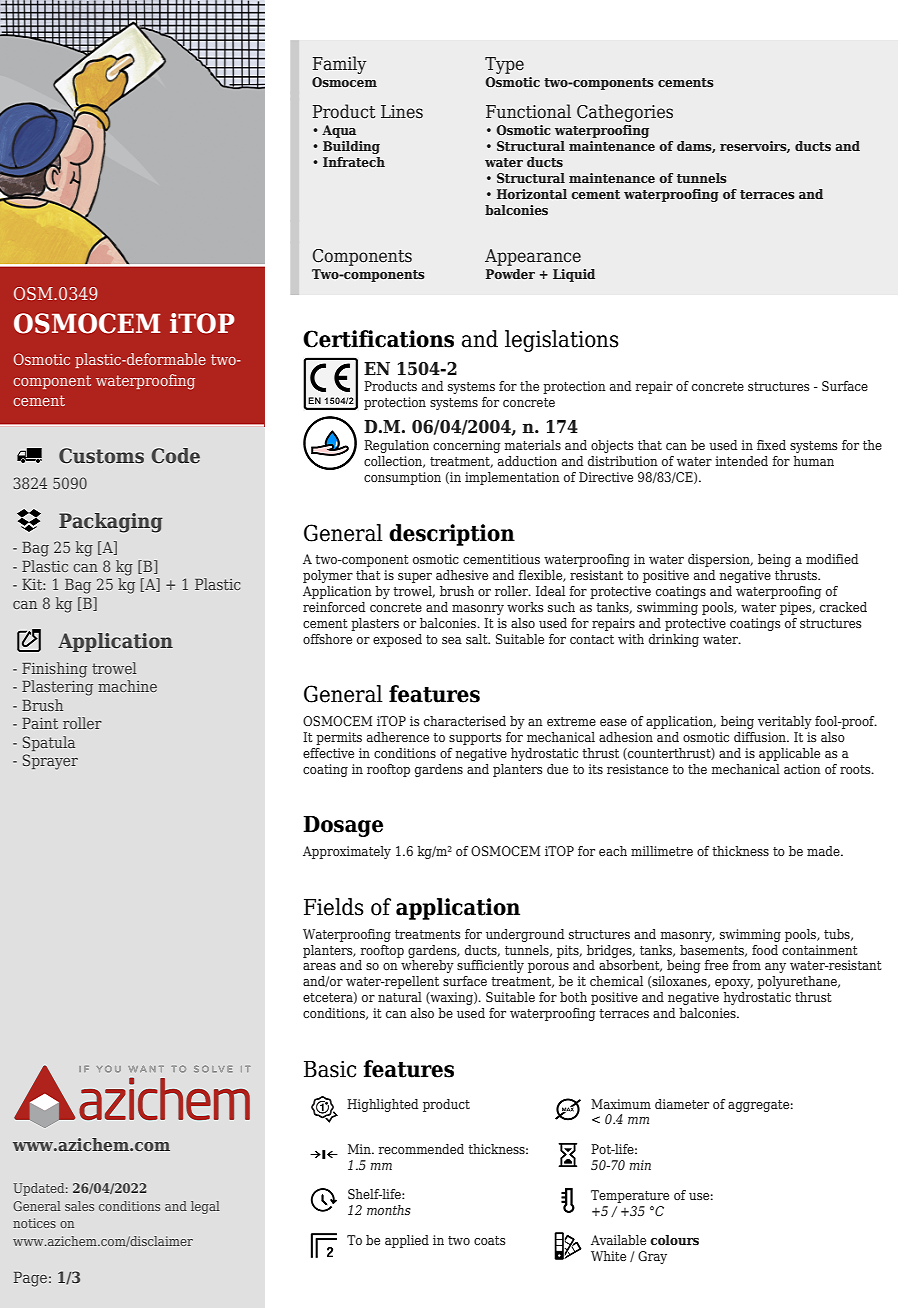 This image has height=1308, width=924. I want to click on Functional, so click(528, 111).
